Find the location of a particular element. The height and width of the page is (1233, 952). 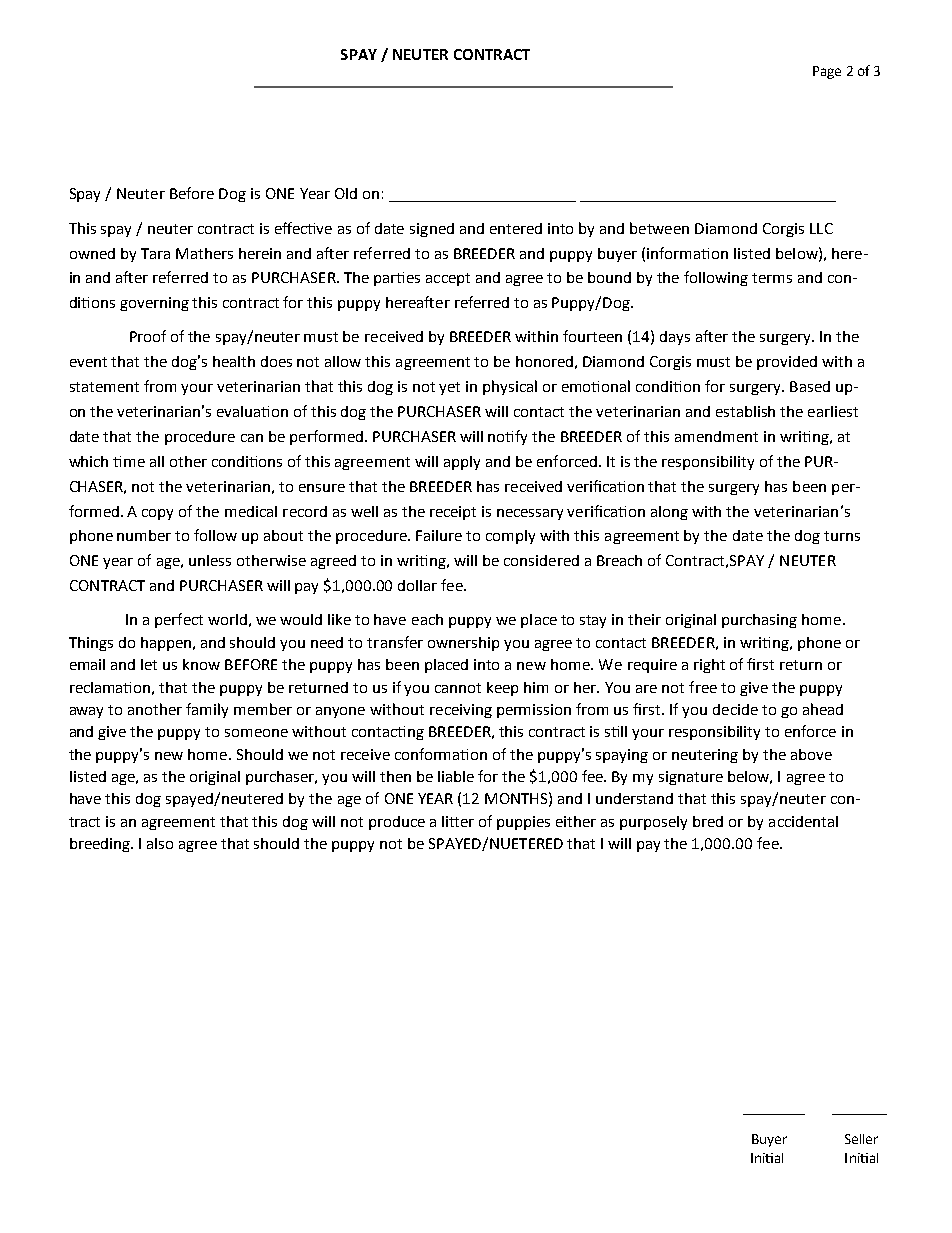

also is located at coordinates (160, 843).
